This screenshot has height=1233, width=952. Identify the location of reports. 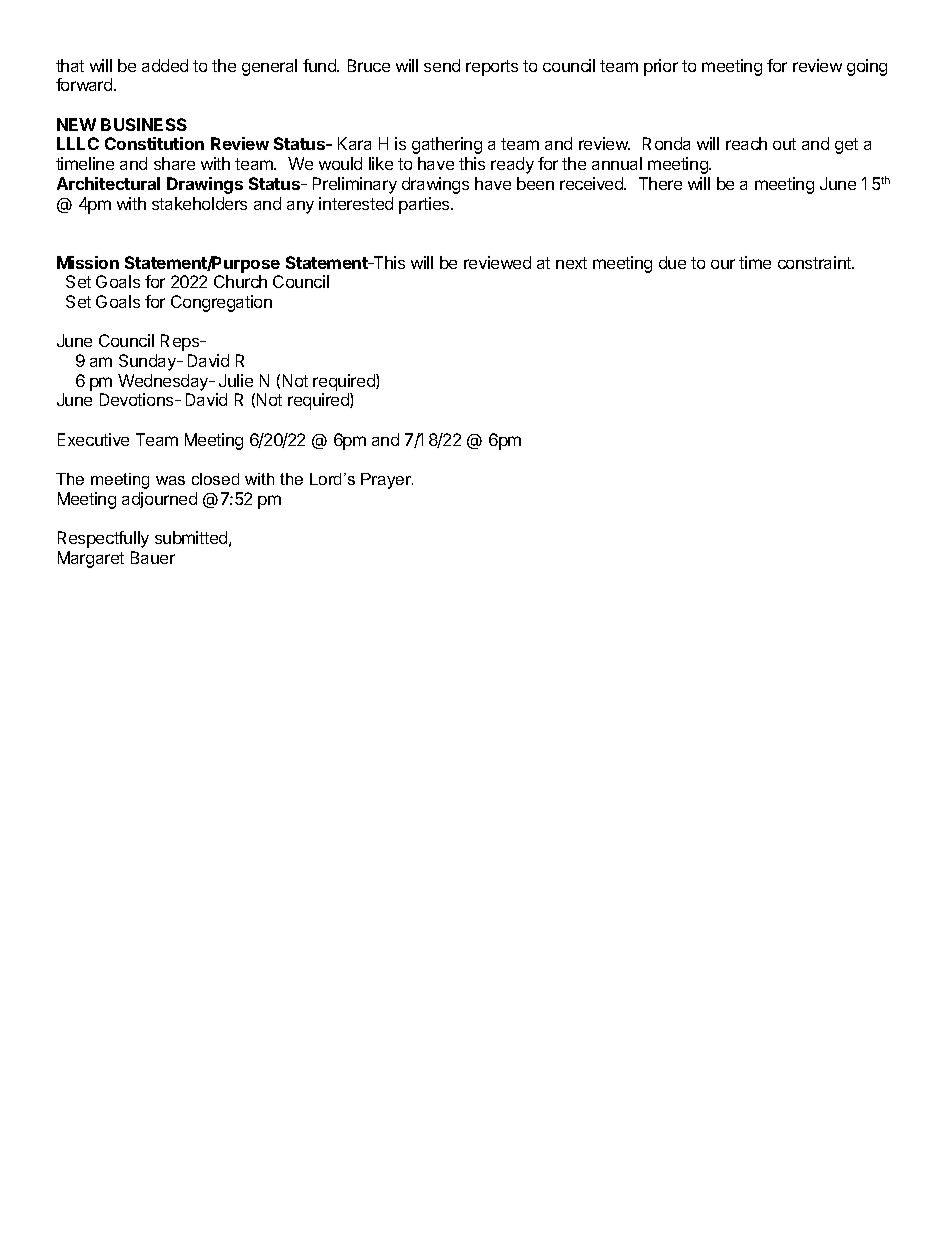
(492, 68).
